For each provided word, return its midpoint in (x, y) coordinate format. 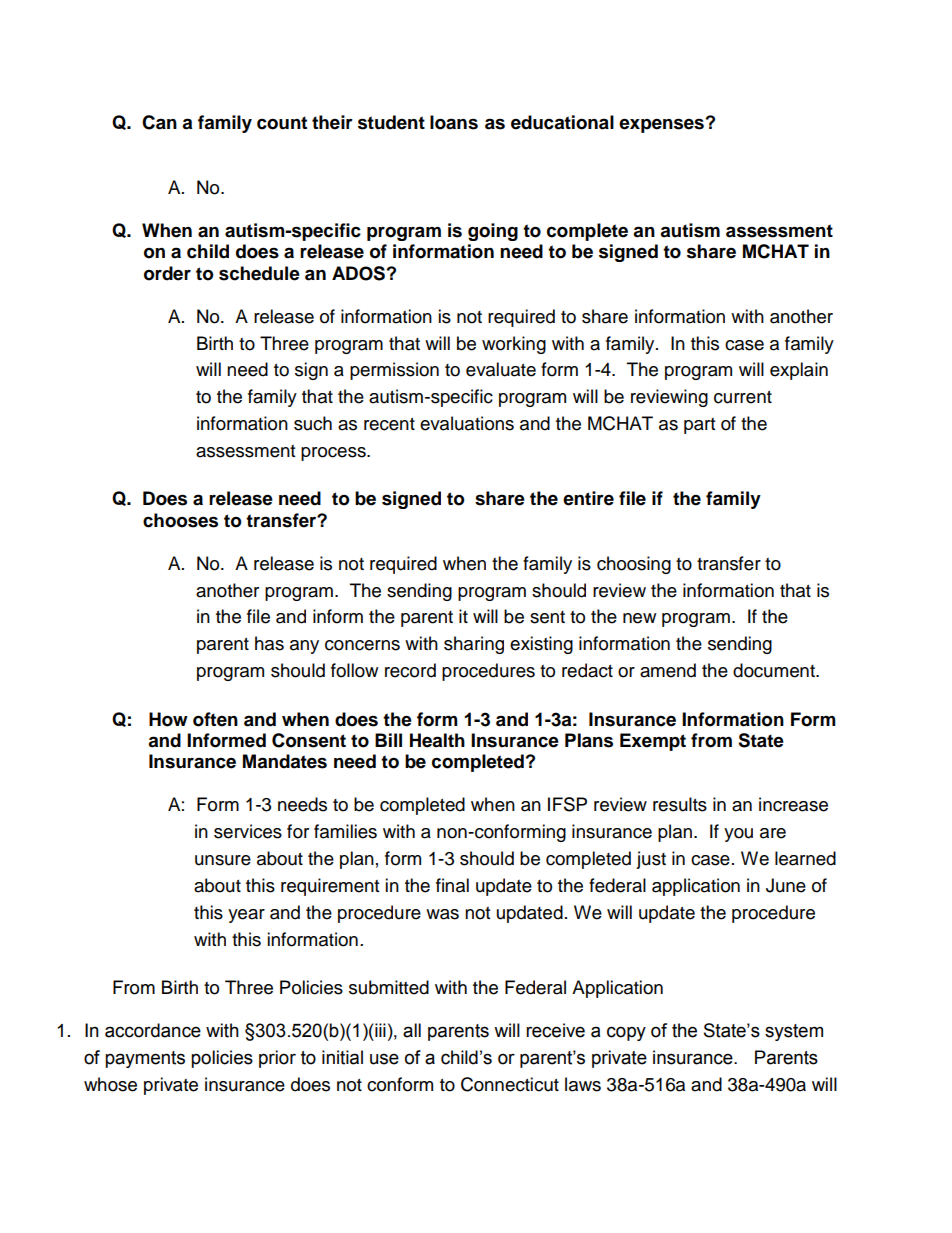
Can (159, 122)
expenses (661, 125)
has (269, 643)
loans (454, 122)
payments (145, 1059)
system (794, 1032)
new (639, 618)
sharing (474, 645)
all (412, 1030)
